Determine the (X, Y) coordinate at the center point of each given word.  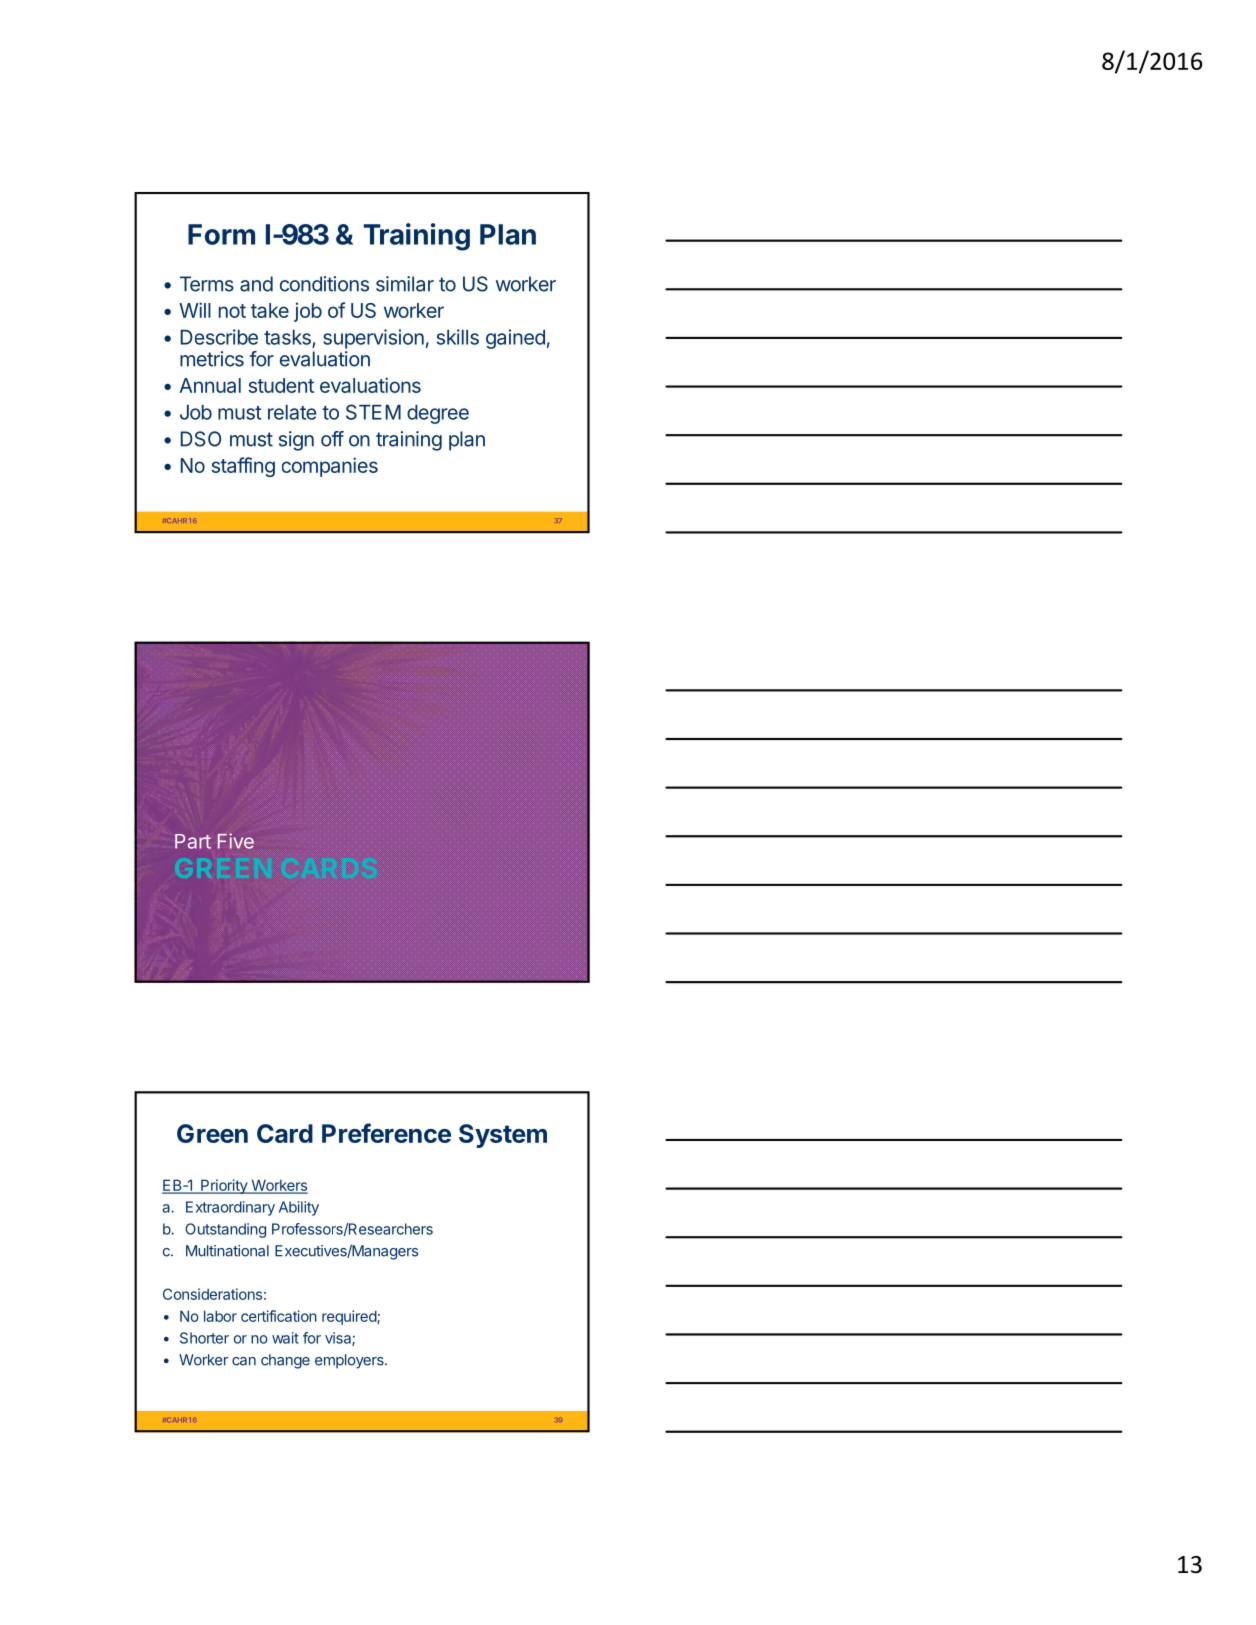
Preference (386, 1133)
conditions (324, 284)
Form (221, 234)
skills (458, 337)
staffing (243, 467)
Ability (299, 1208)
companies (330, 467)
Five (236, 841)
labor (220, 1316)
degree (438, 414)
